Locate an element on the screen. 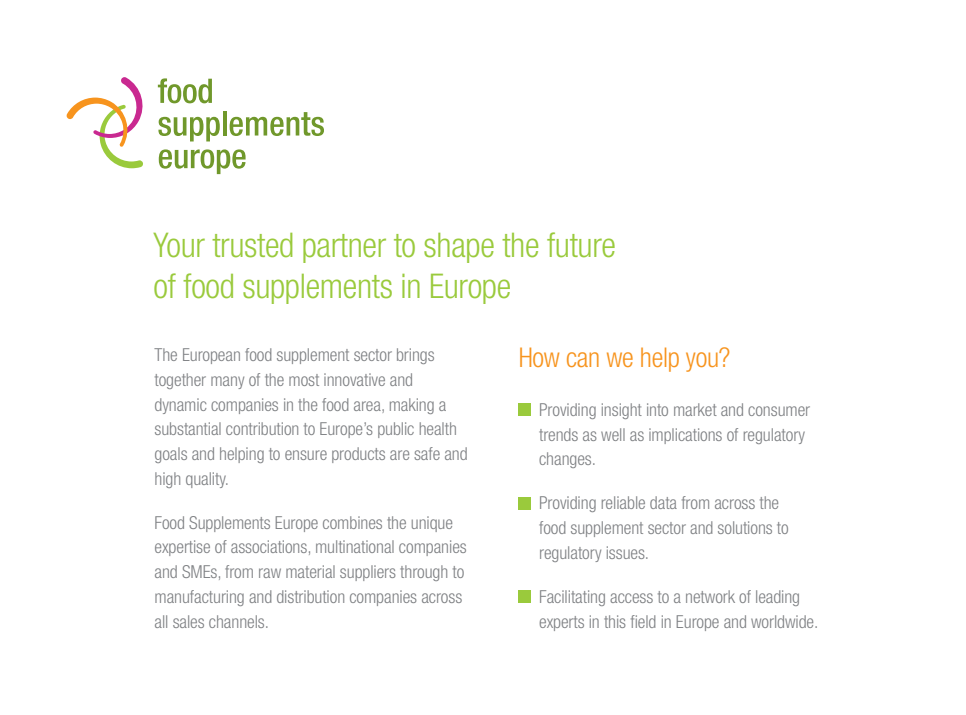 The width and height of the screenshot is (966, 715). network is located at coordinates (710, 596).
